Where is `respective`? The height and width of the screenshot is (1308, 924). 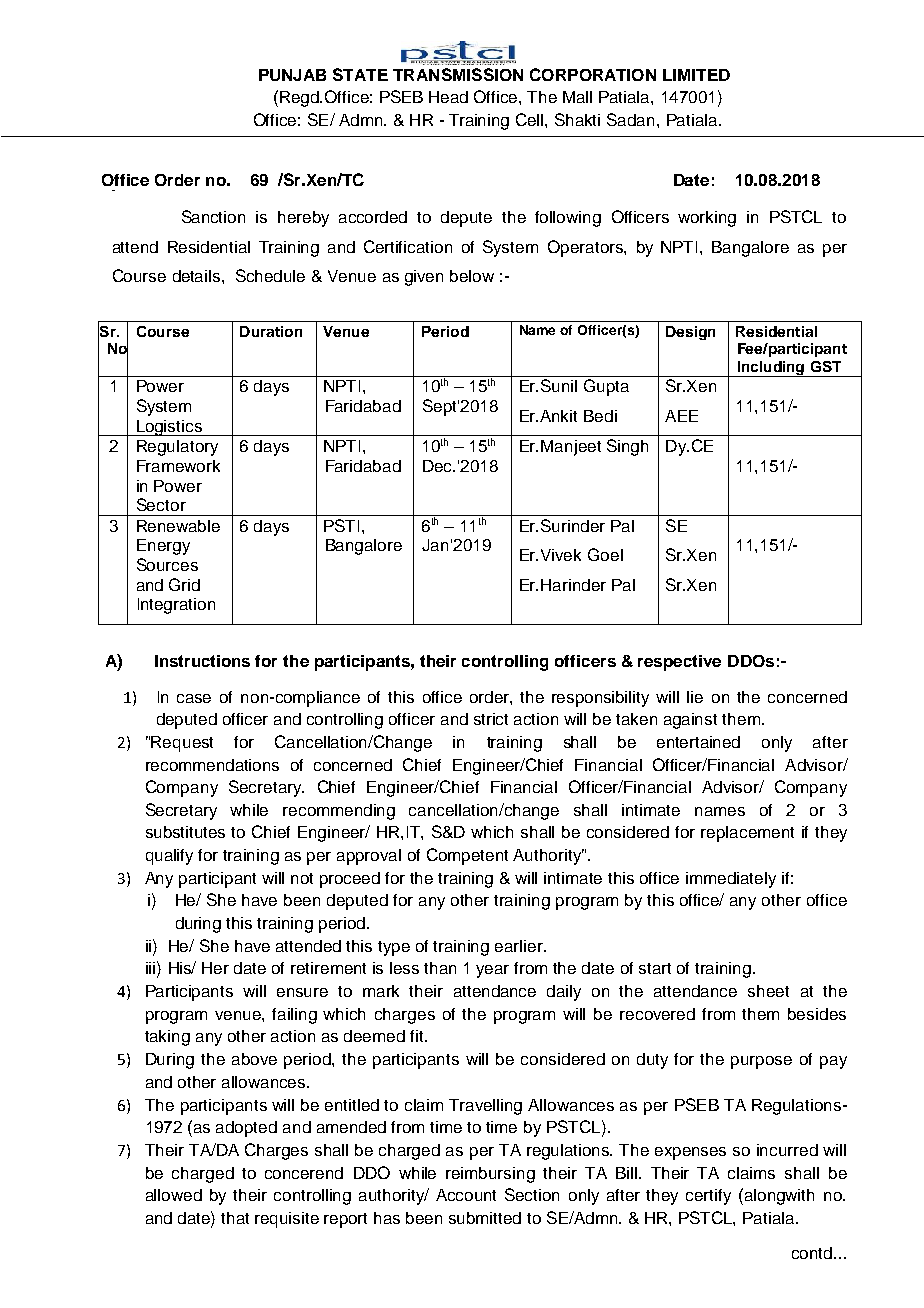 respective is located at coordinates (679, 663).
